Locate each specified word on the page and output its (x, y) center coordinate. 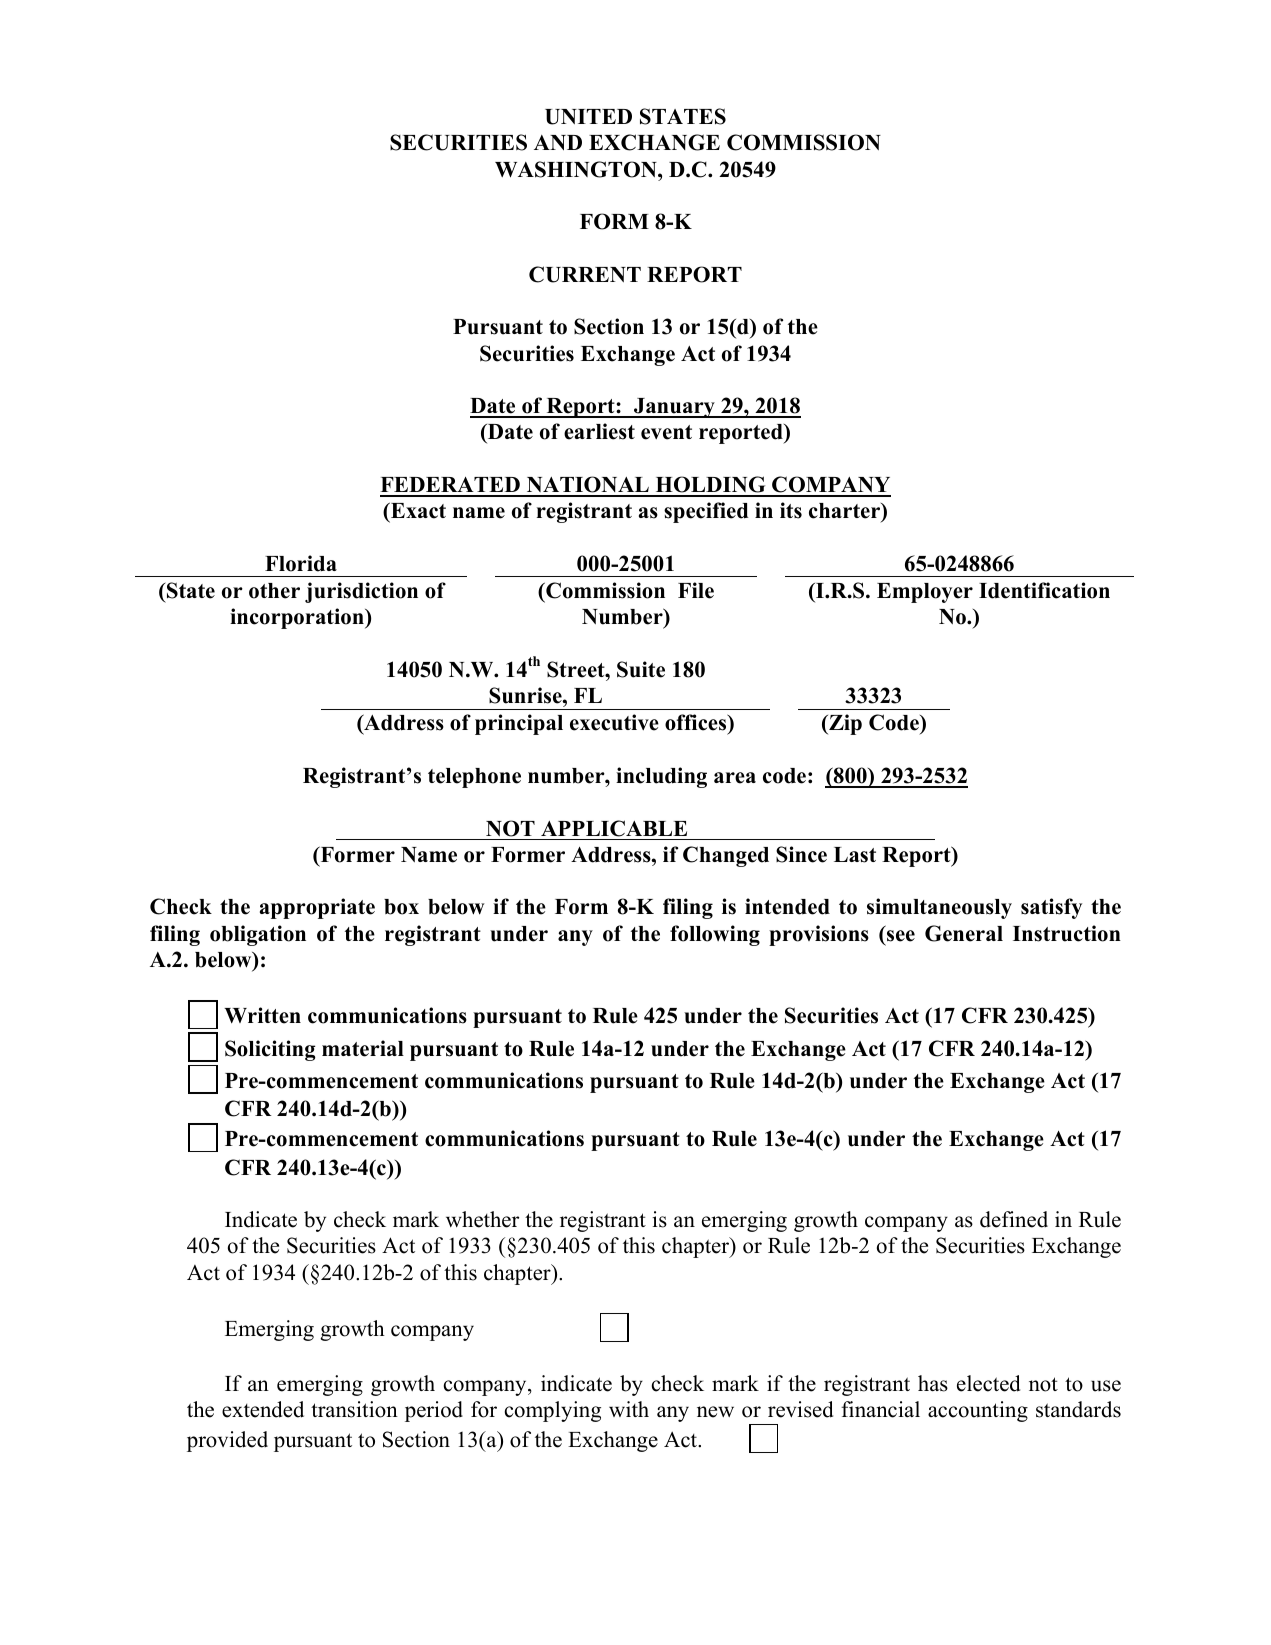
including (661, 777)
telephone (474, 778)
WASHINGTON (577, 169)
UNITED (588, 117)
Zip (844, 724)
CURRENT (585, 274)
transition (354, 1409)
